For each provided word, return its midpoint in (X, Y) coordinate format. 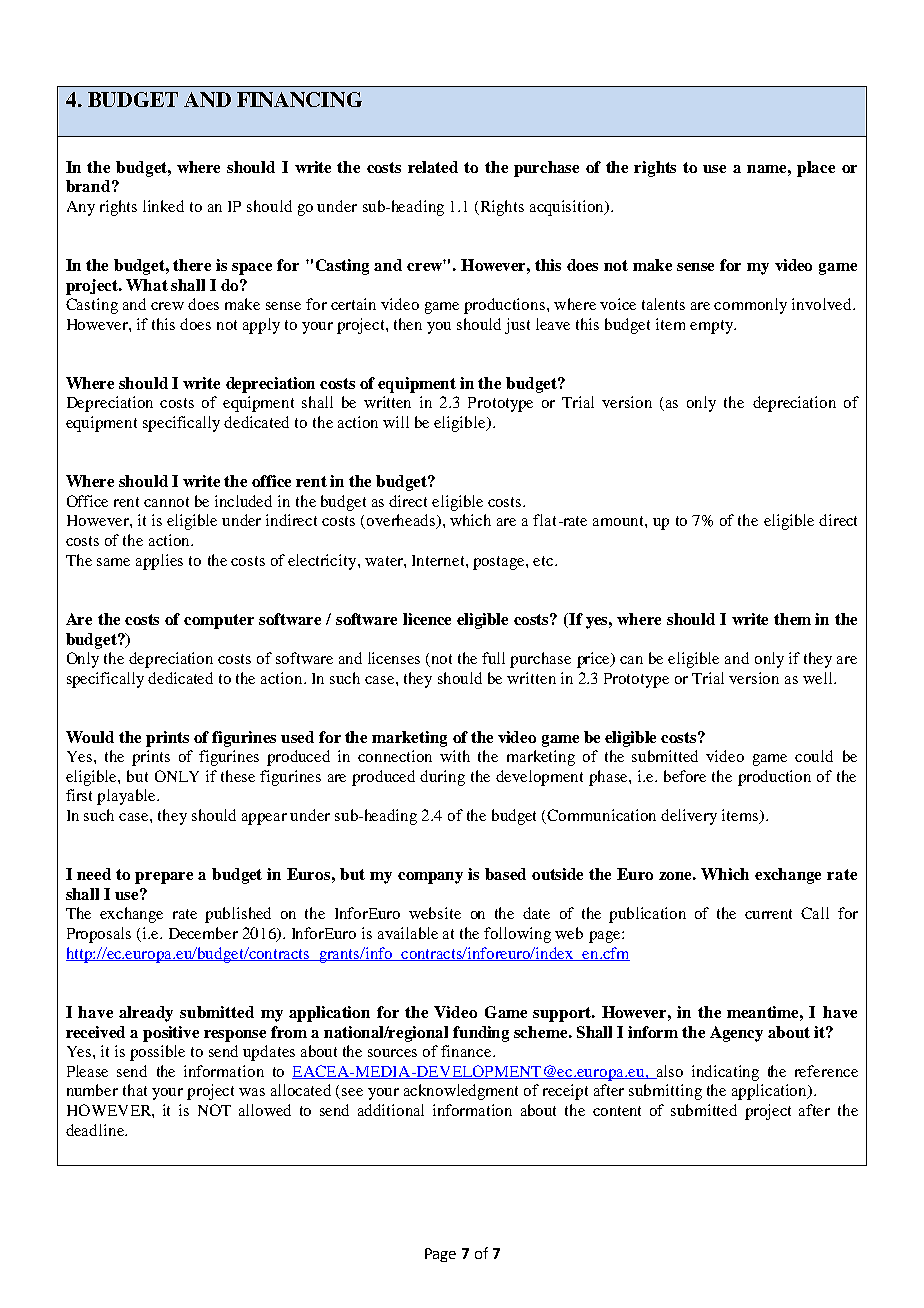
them (792, 619)
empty (712, 327)
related (433, 167)
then (408, 324)
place (816, 169)
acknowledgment (461, 1092)
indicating (725, 1073)
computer (219, 621)
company (430, 878)
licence (427, 619)
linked (163, 206)
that (135, 1090)
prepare (164, 878)
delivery (689, 817)
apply (261, 326)
